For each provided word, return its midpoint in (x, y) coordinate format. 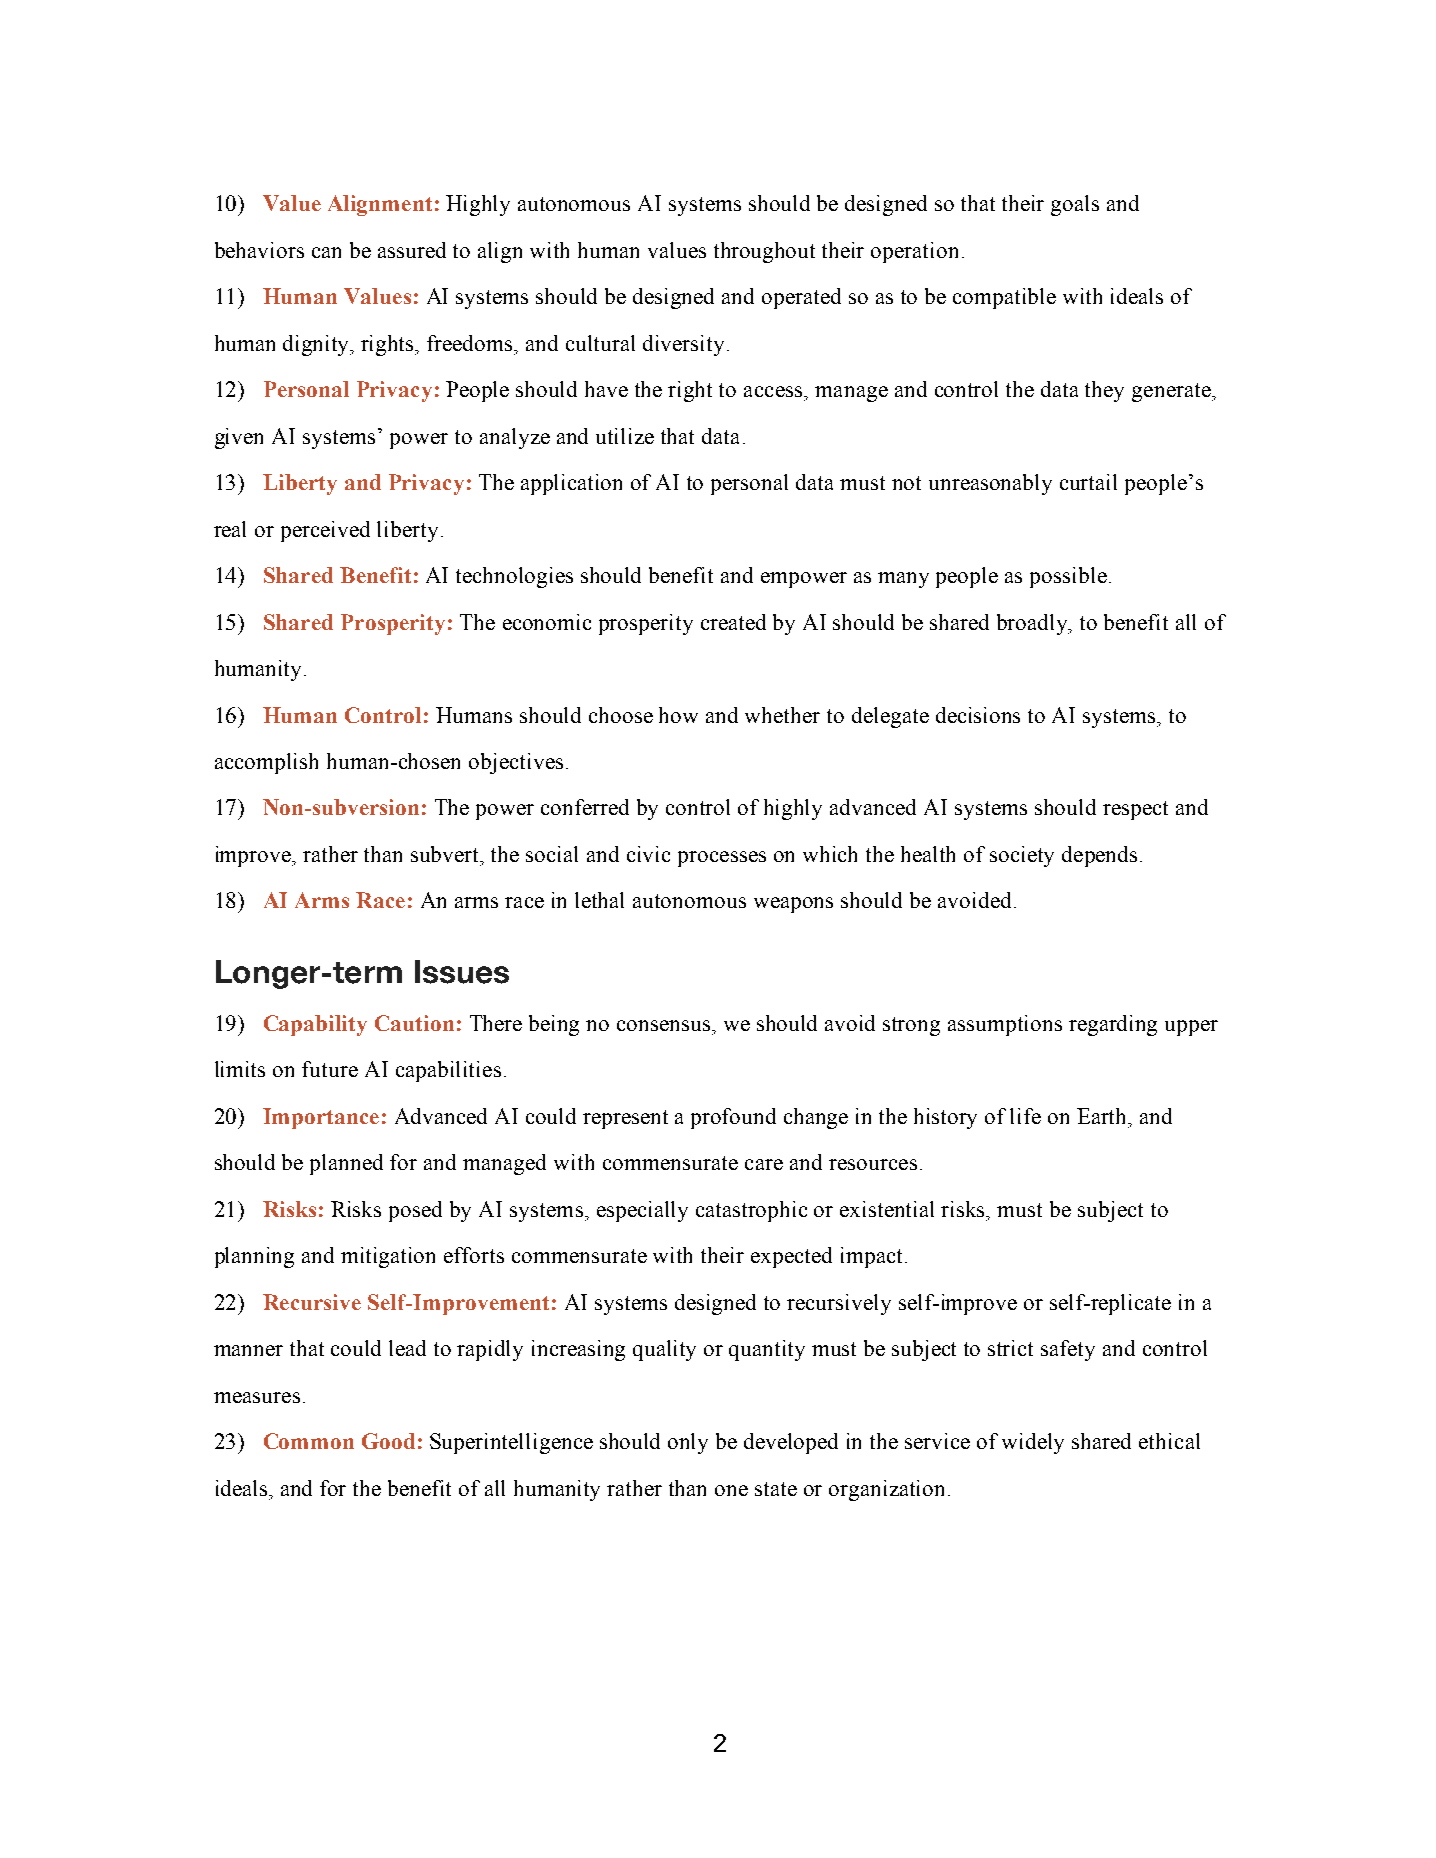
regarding (1113, 1025)
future (330, 1069)
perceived (325, 531)
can (326, 252)
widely (1033, 1443)
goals (1075, 205)
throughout (764, 252)
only (688, 1443)
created (733, 622)
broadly (1033, 624)
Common (309, 1441)
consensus (665, 1025)
